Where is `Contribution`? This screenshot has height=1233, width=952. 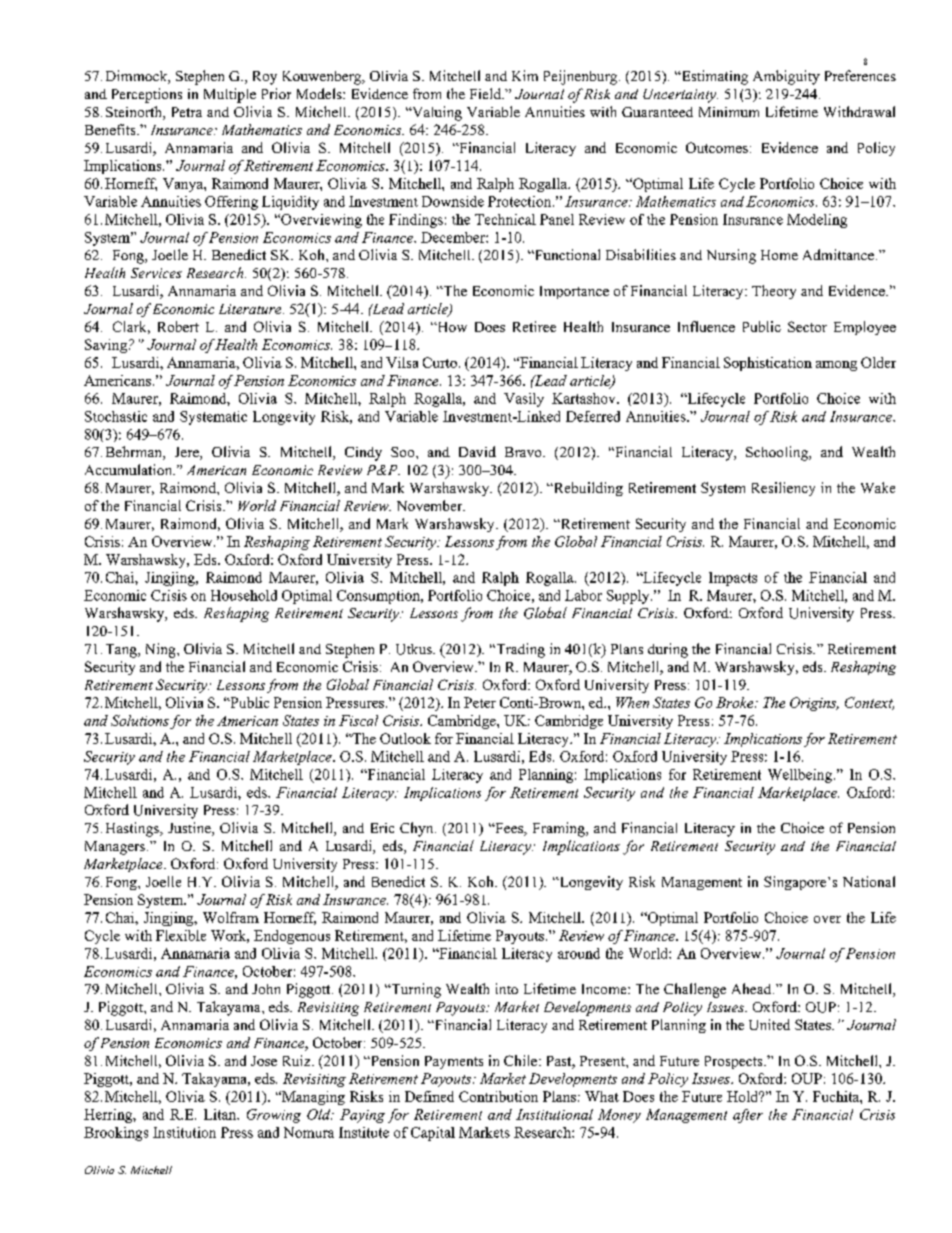 Contribution is located at coordinates (498, 1096).
